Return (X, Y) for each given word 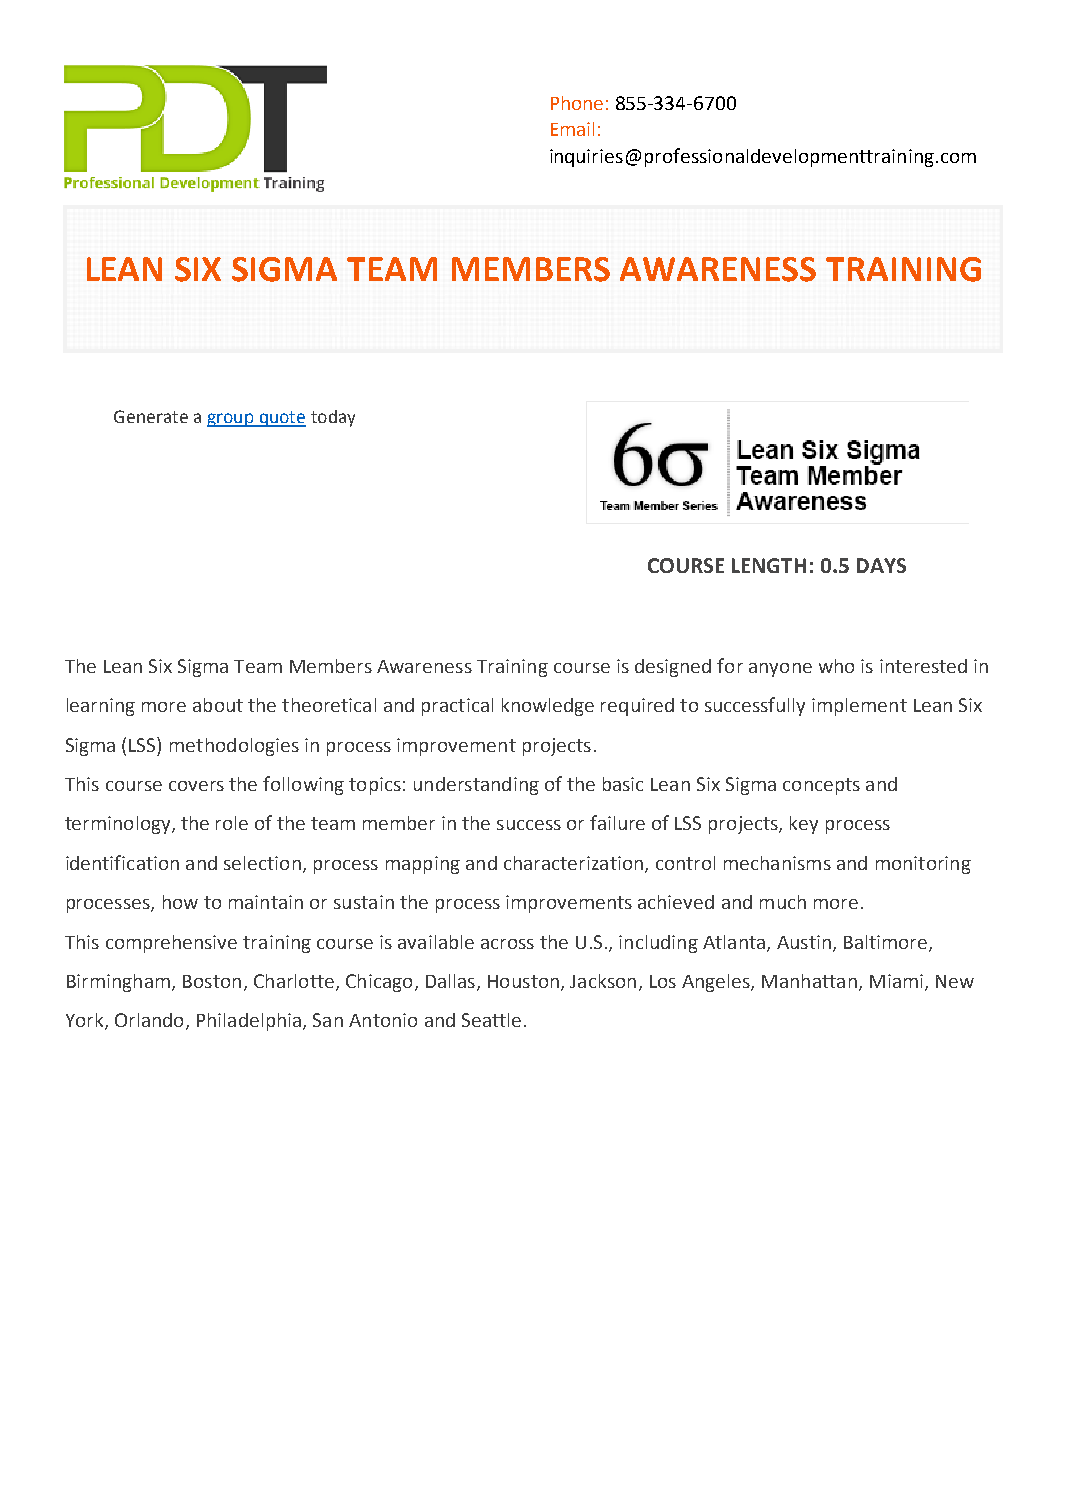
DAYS (881, 565)
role (232, 823)
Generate (151, 416)
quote (281, 419)
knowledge (548, 707)
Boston (212, 981)
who (836, 666)
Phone (577, 103)
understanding (476, 786)
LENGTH (769, 565)
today (333, 418)
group (231, 420)
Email (572, 129)
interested (923, 666)
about (218, 705)
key (804, 825)
